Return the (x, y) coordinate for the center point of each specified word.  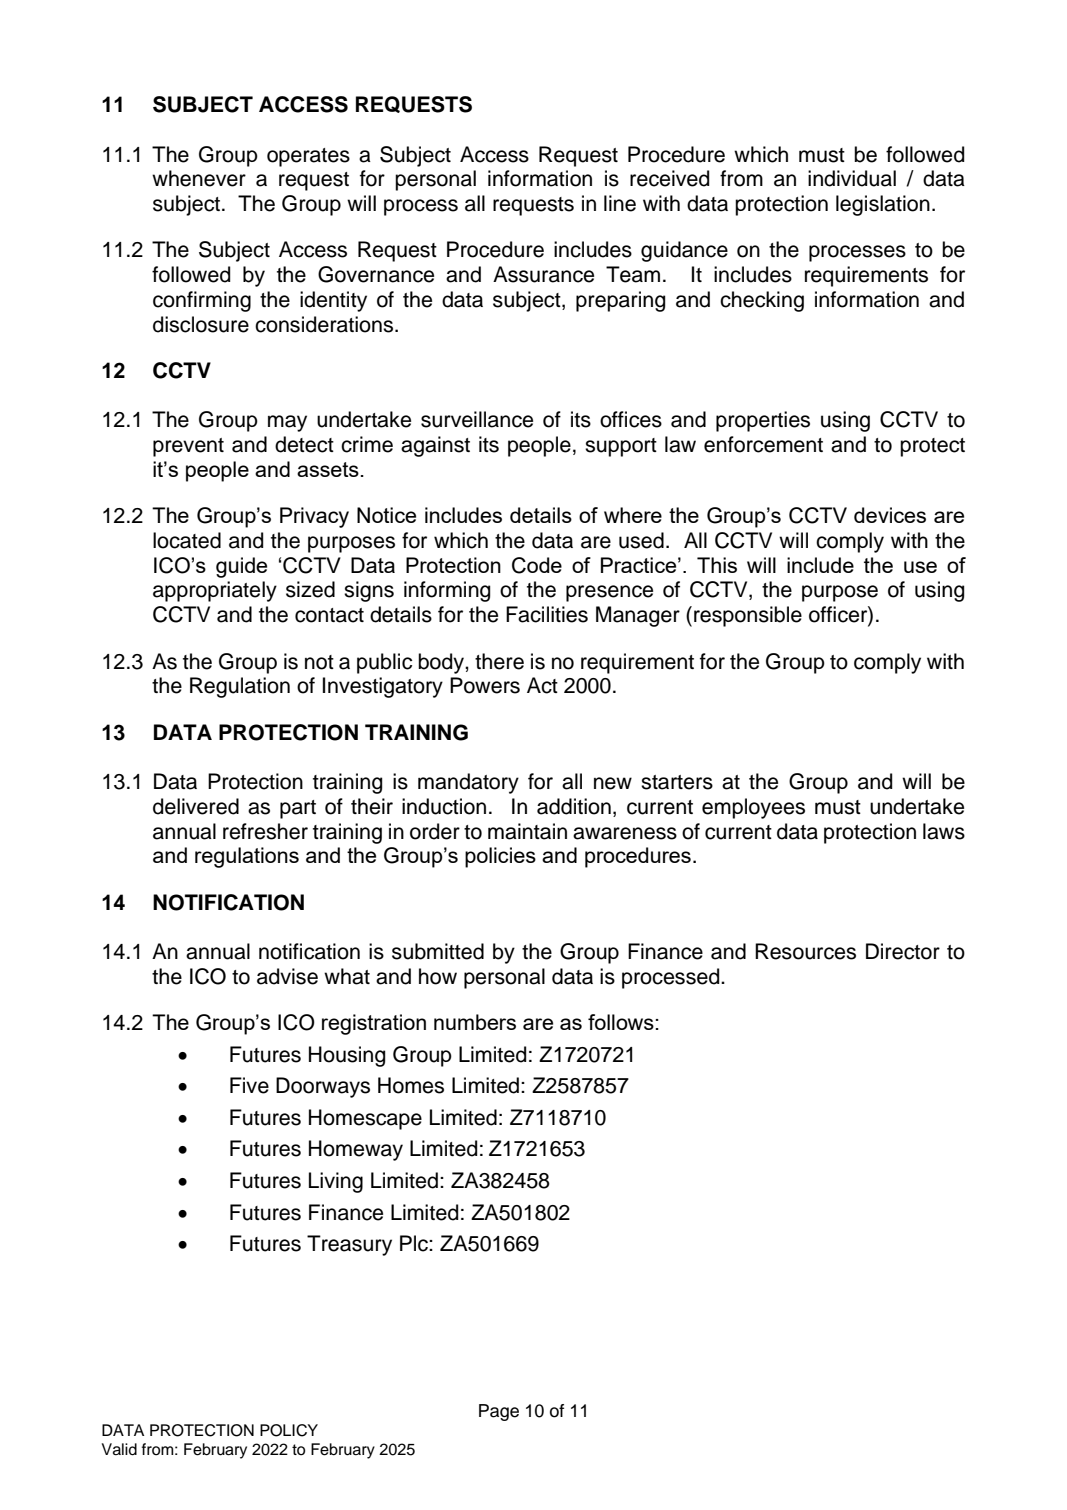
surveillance (477, 419)
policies (500, 857)
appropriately (215, 591)
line (620, 203)
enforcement (763, 444)
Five (249, 1085)
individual (852, 178)
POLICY (289, 1430)
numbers (475, 1022)
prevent (188, 447)
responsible (748, 616)
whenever (199, 178)
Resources (805, 951)
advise (287, 976)
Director (903, 951)
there (499, 661)
